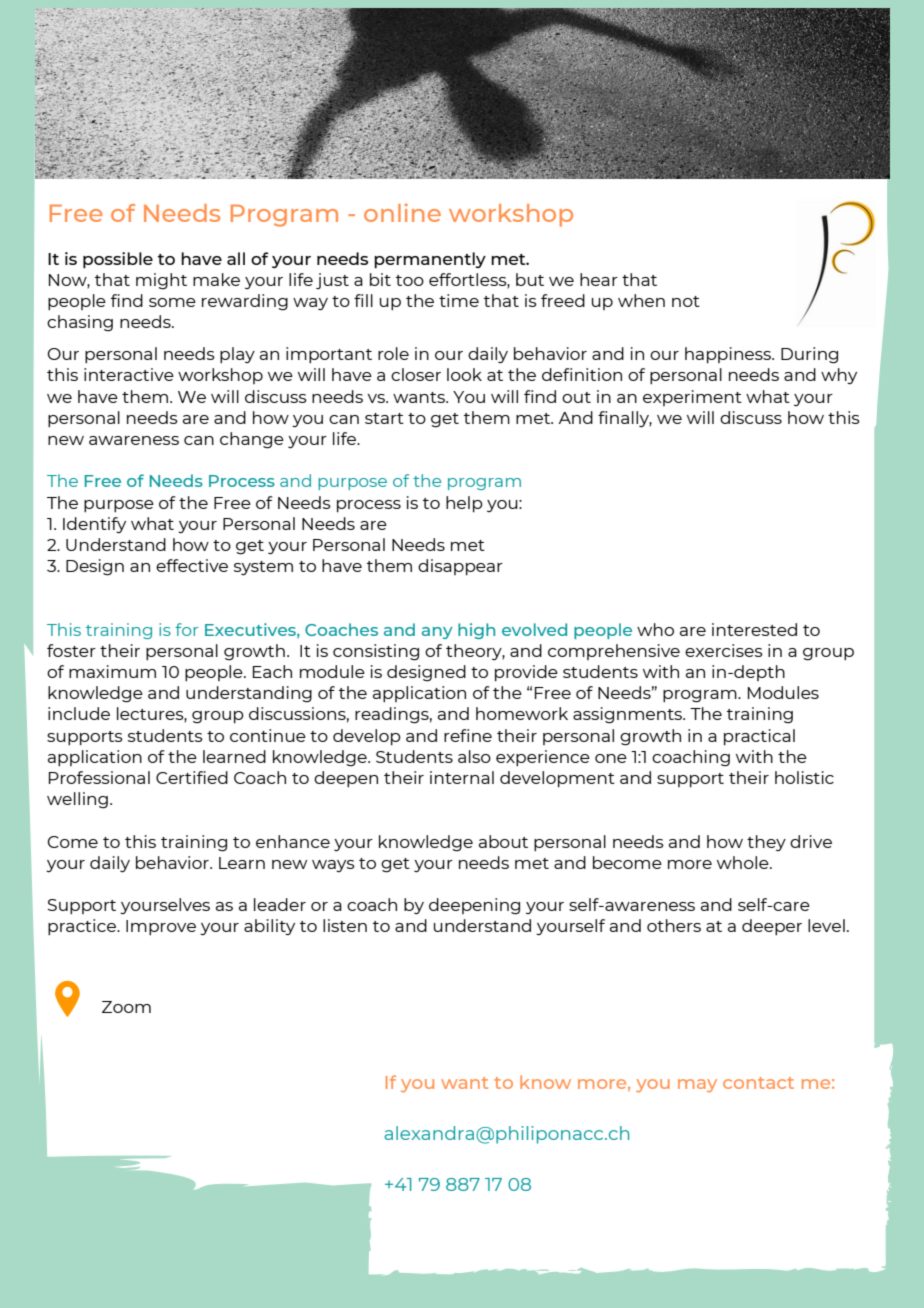 This screenshot has width=924, height=1308. What do you see at coordinates (697, 1085) in the screenshot?
I see `may` at bounding box center [697, 1085].
